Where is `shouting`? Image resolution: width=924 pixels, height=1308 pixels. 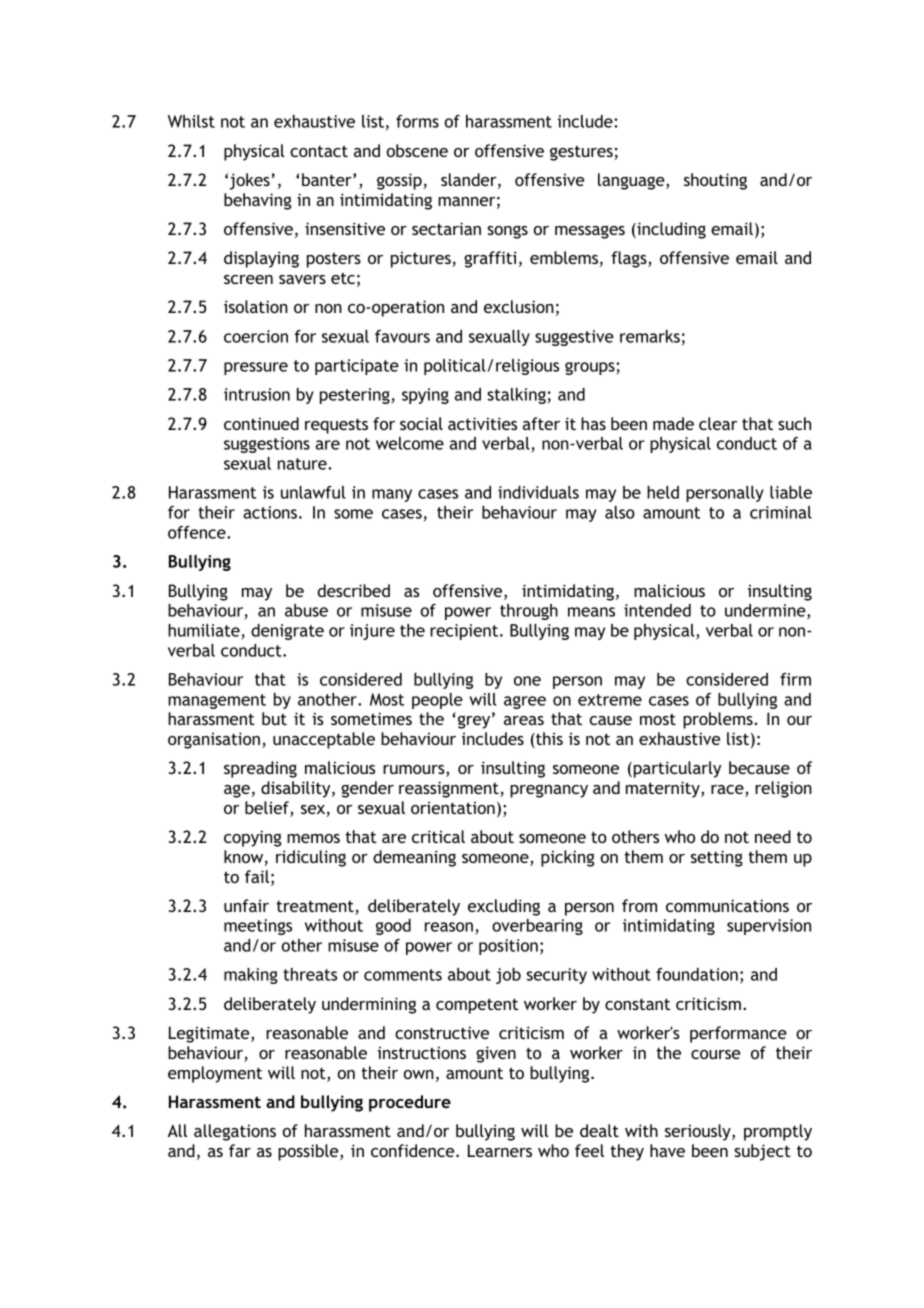
shouting is located at coordinates (715, 181).
